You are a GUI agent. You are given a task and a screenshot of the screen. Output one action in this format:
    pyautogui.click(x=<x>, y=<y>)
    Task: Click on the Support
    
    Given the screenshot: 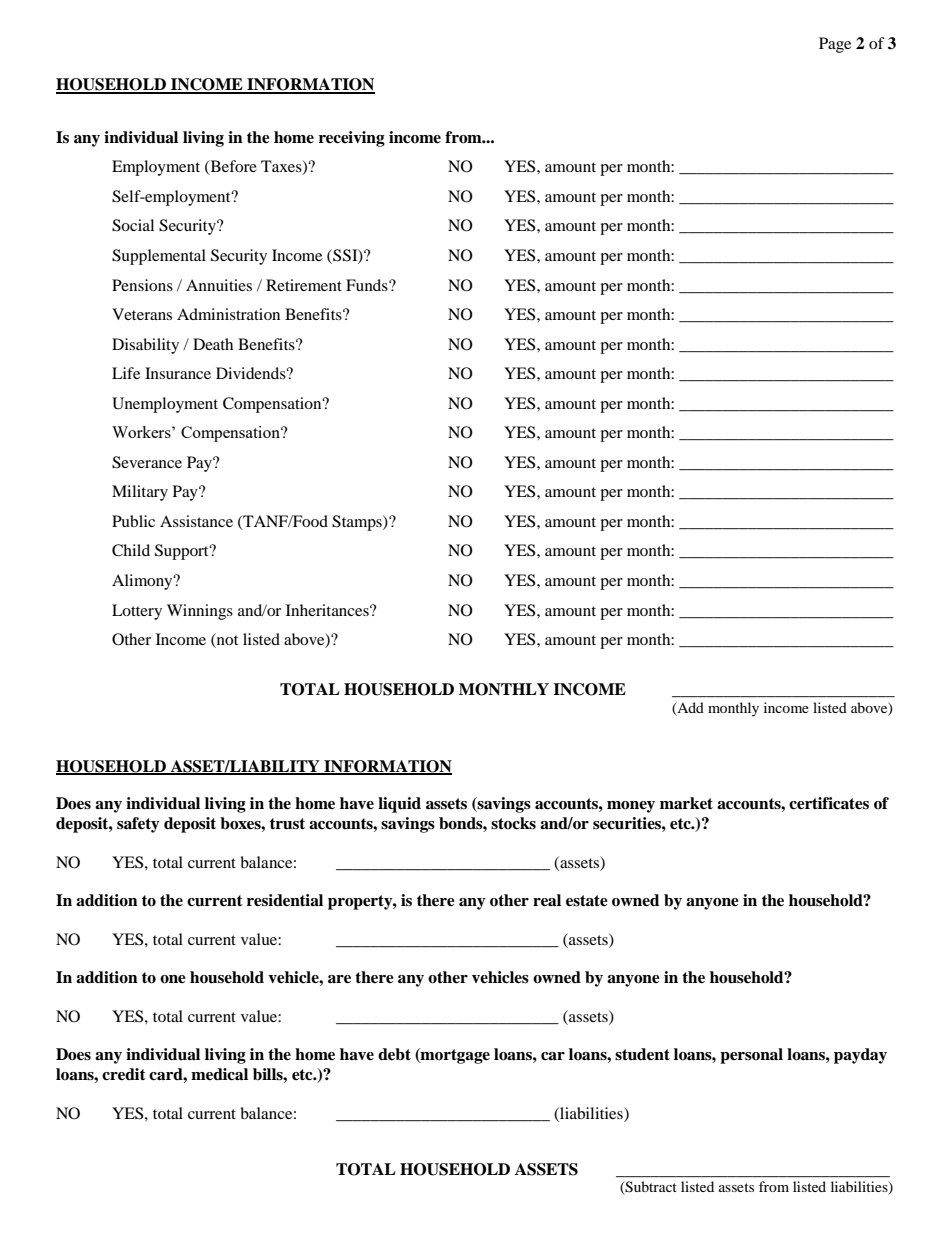 What is the action you would take?
    pyautogui.click(x=183, y=552)
